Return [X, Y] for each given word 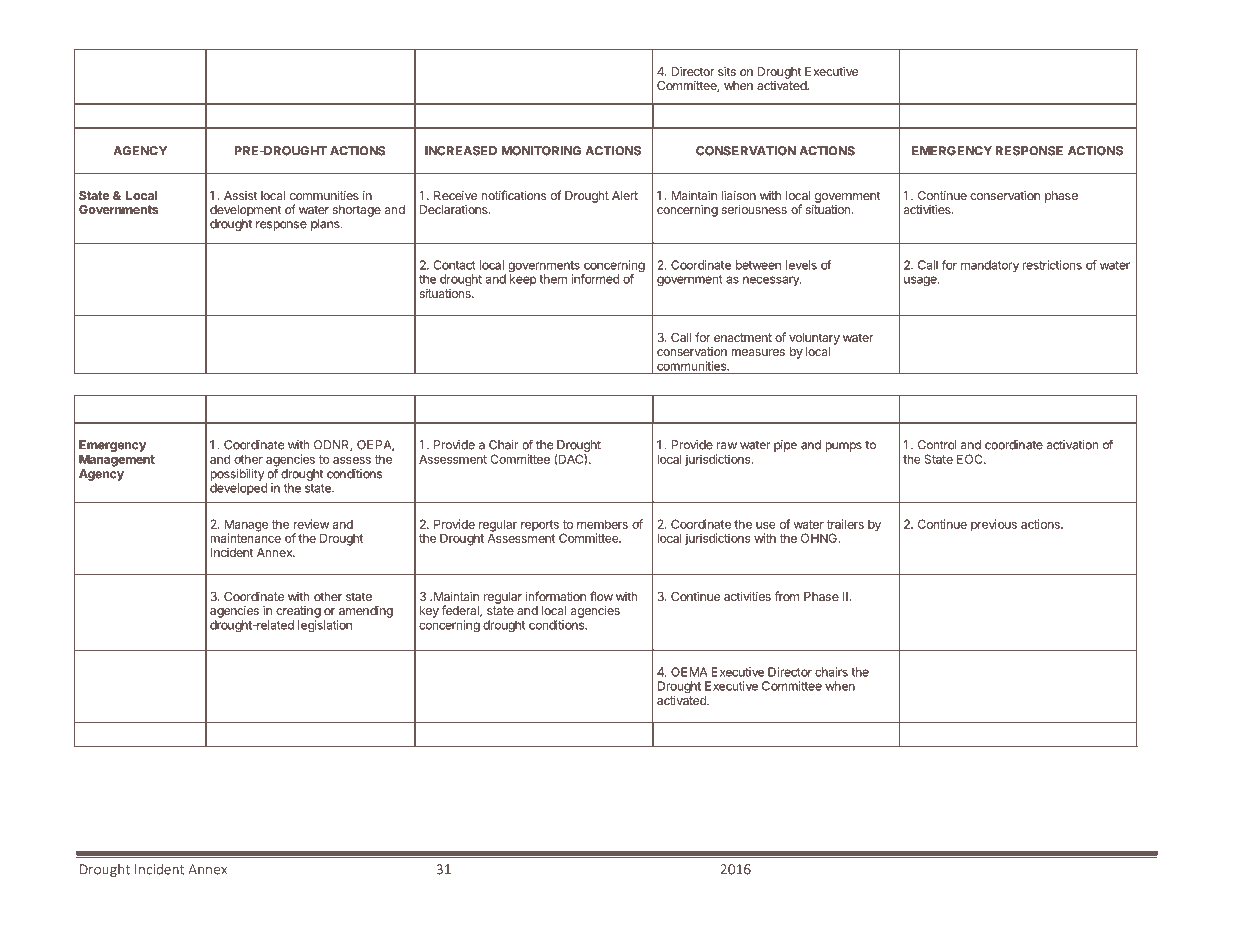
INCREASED [461, 151]
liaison [739, 195]
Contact [455, 265]
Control [937, 445]
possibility [237, 475]
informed [595, 279]
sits [727, 71]
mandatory [990, 266]
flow [601, 596]
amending [366, 611]
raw [727, 446]
